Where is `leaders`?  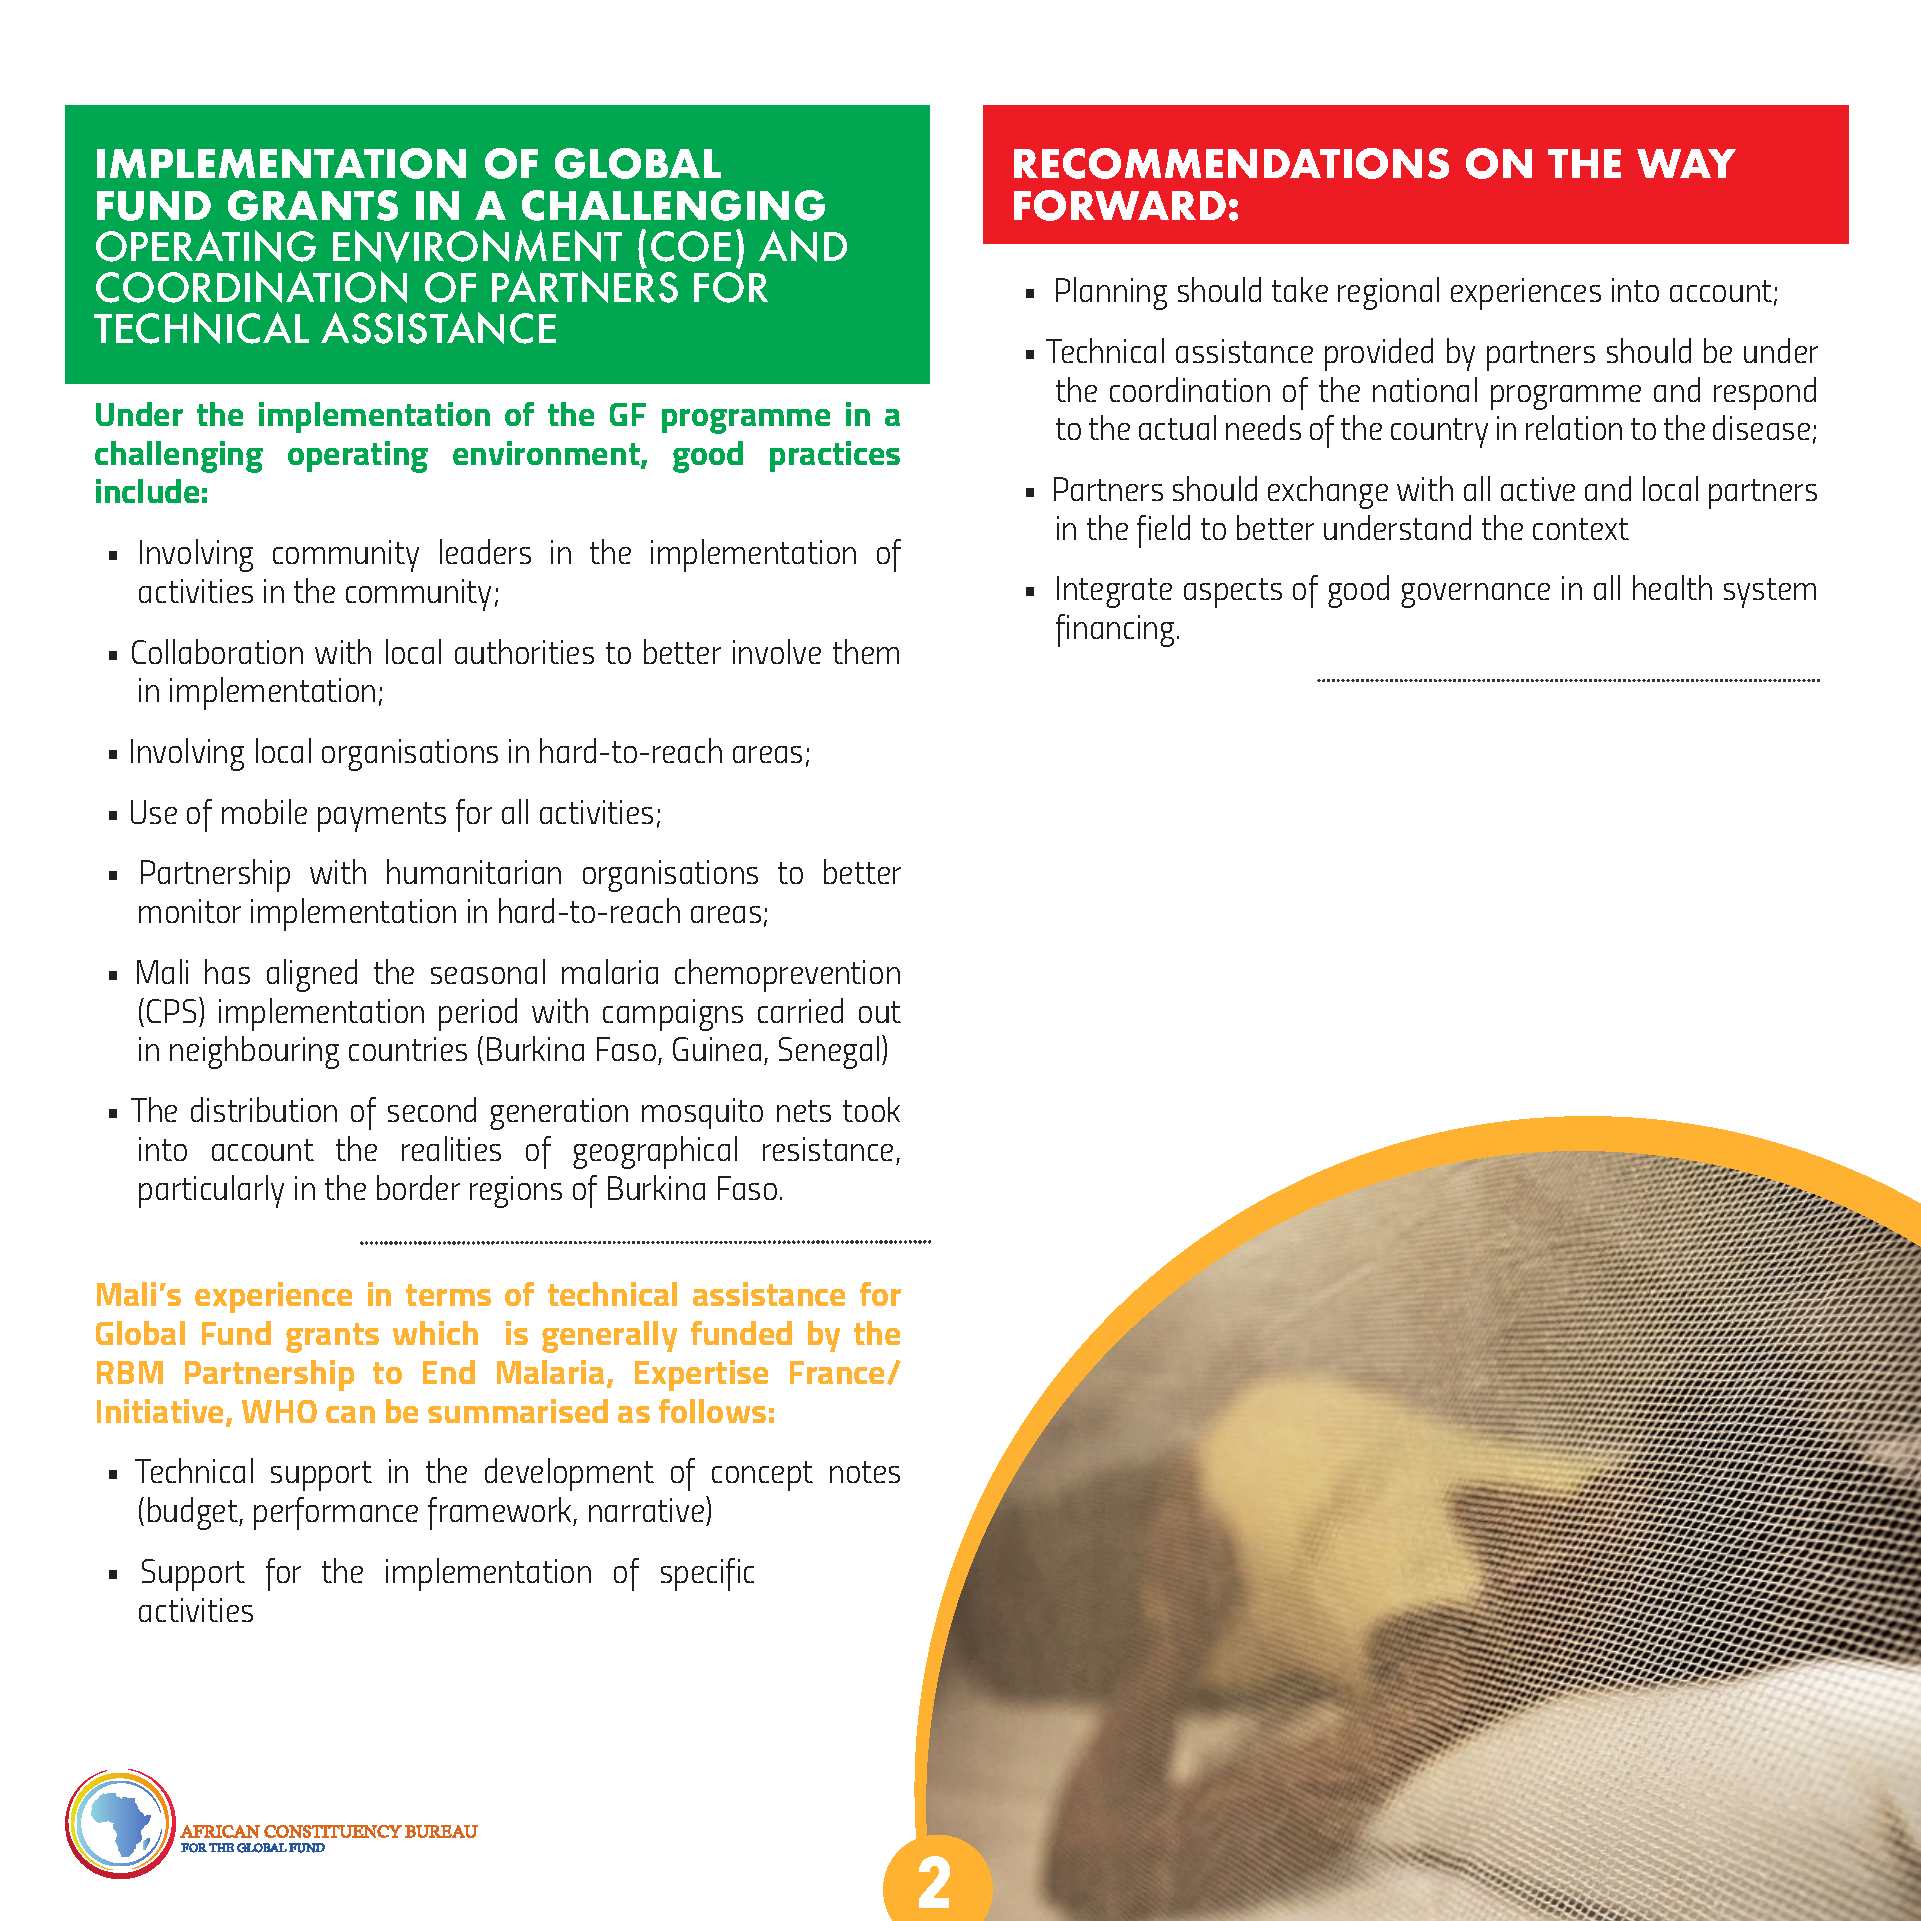 leaders is located at coordinates (485, 551).
